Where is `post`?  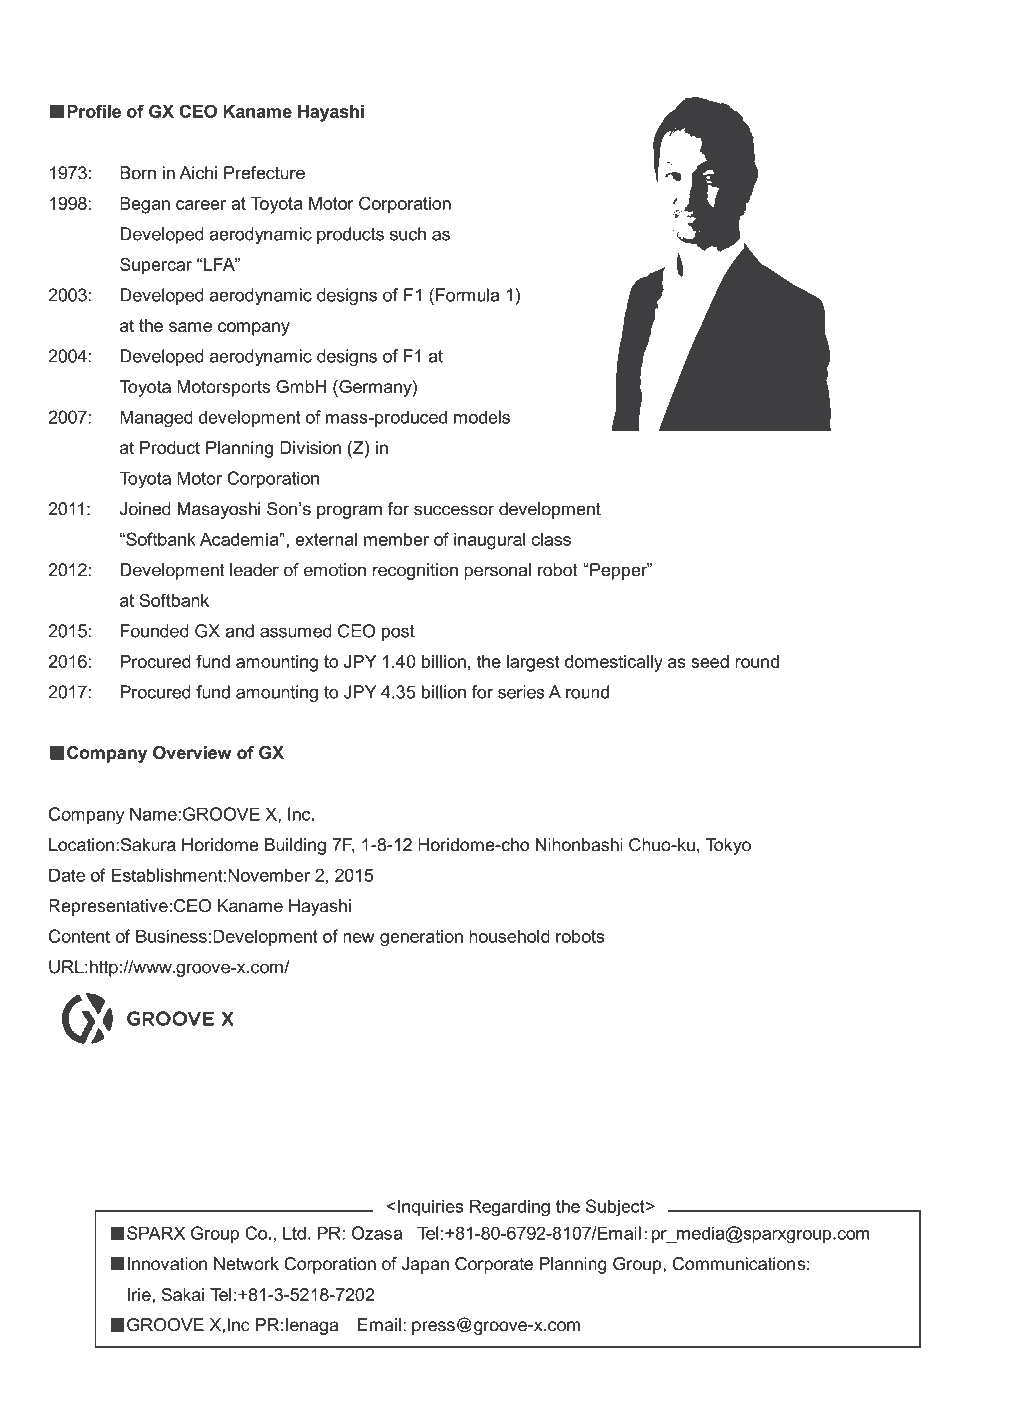 post is located at coordinates (398, 633).
